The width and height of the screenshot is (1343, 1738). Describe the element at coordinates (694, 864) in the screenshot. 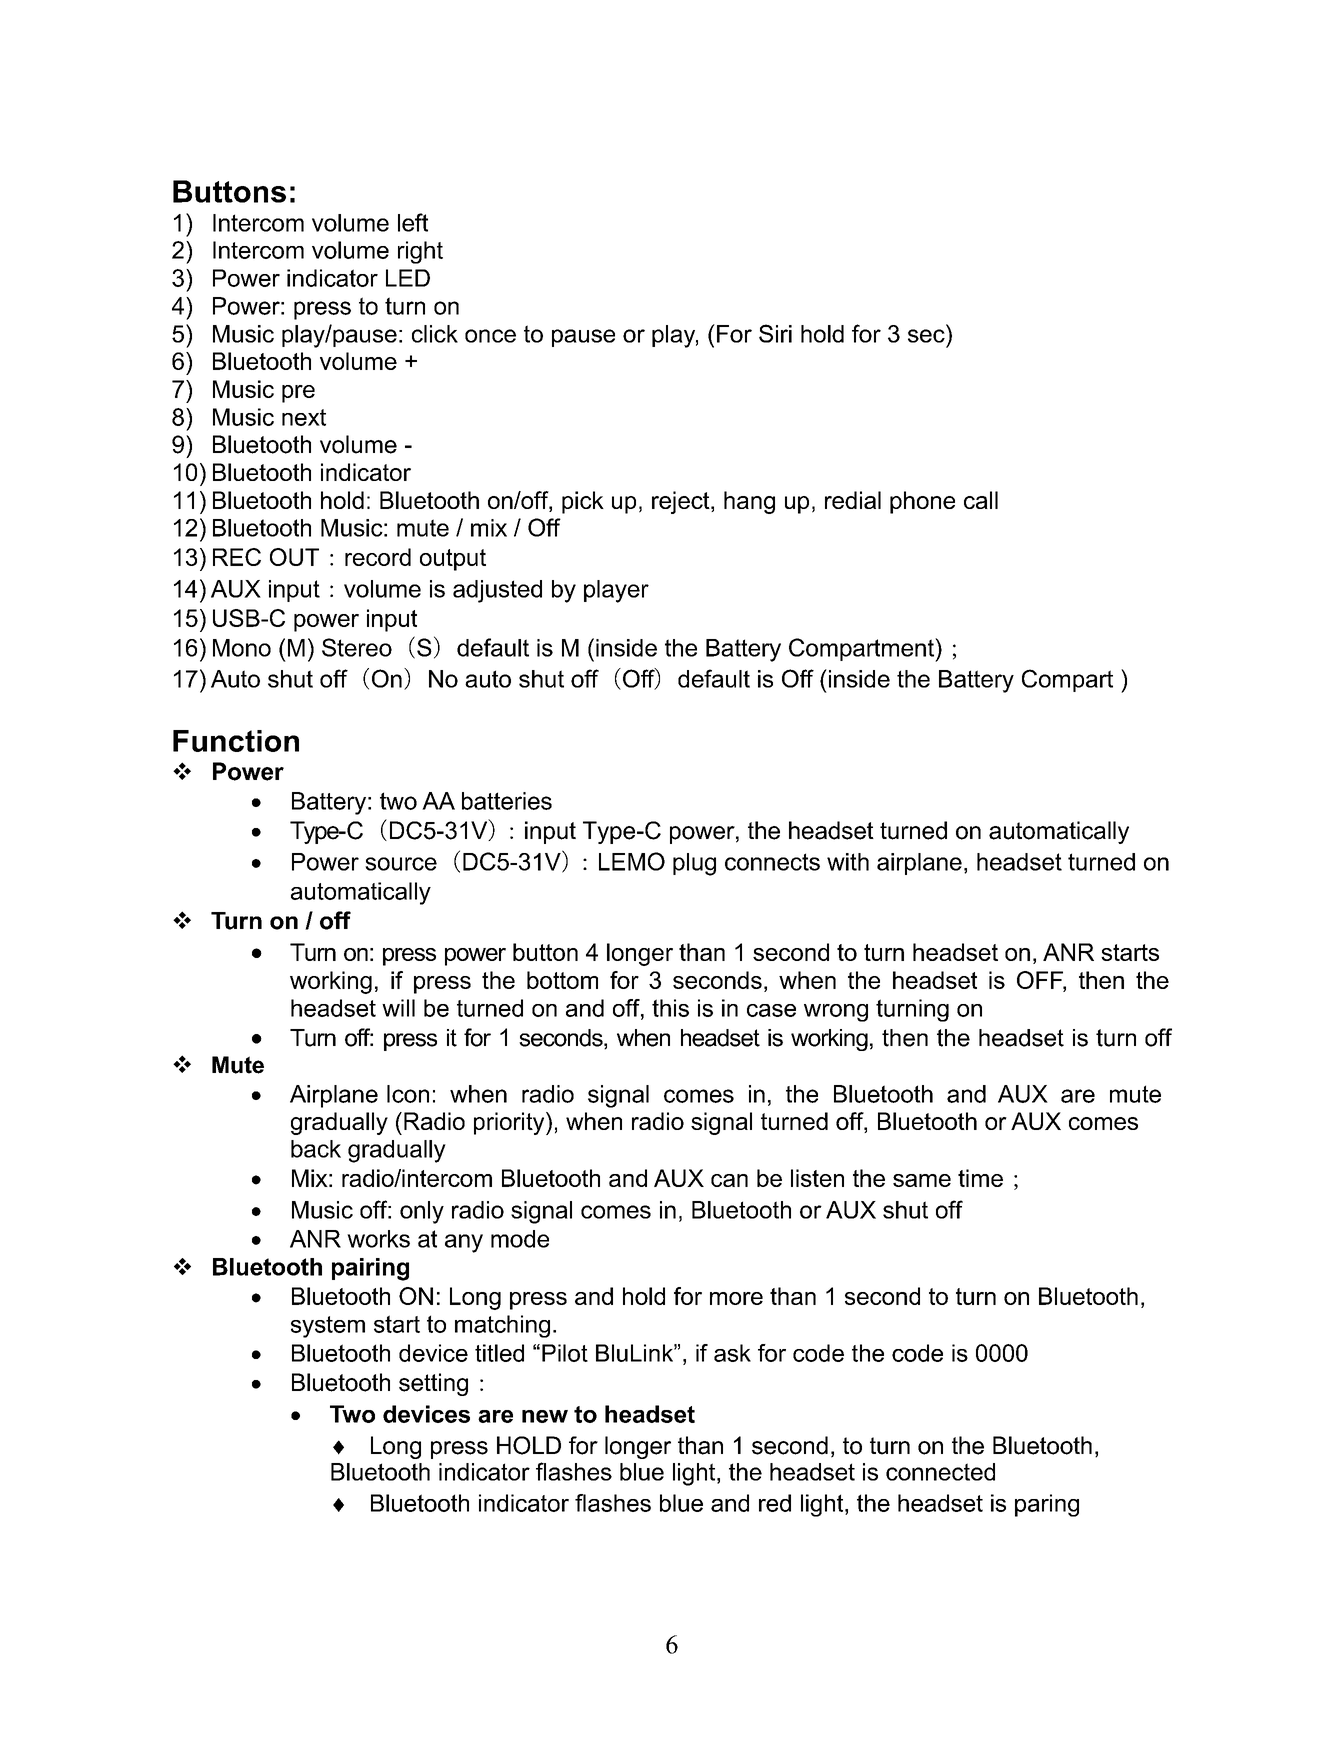

I see `plug` at that location.
